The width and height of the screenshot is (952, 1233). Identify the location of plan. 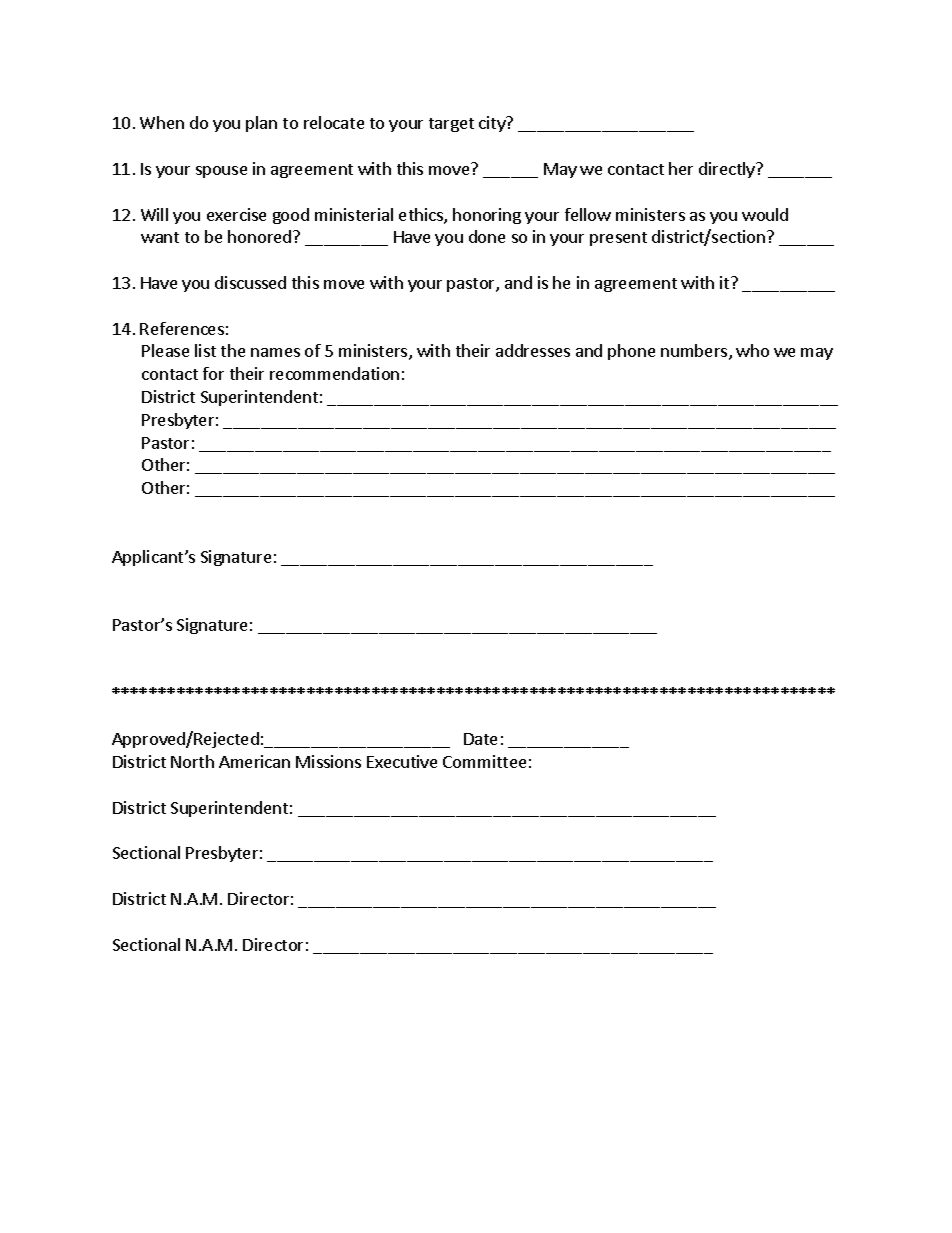
(261, 124).
